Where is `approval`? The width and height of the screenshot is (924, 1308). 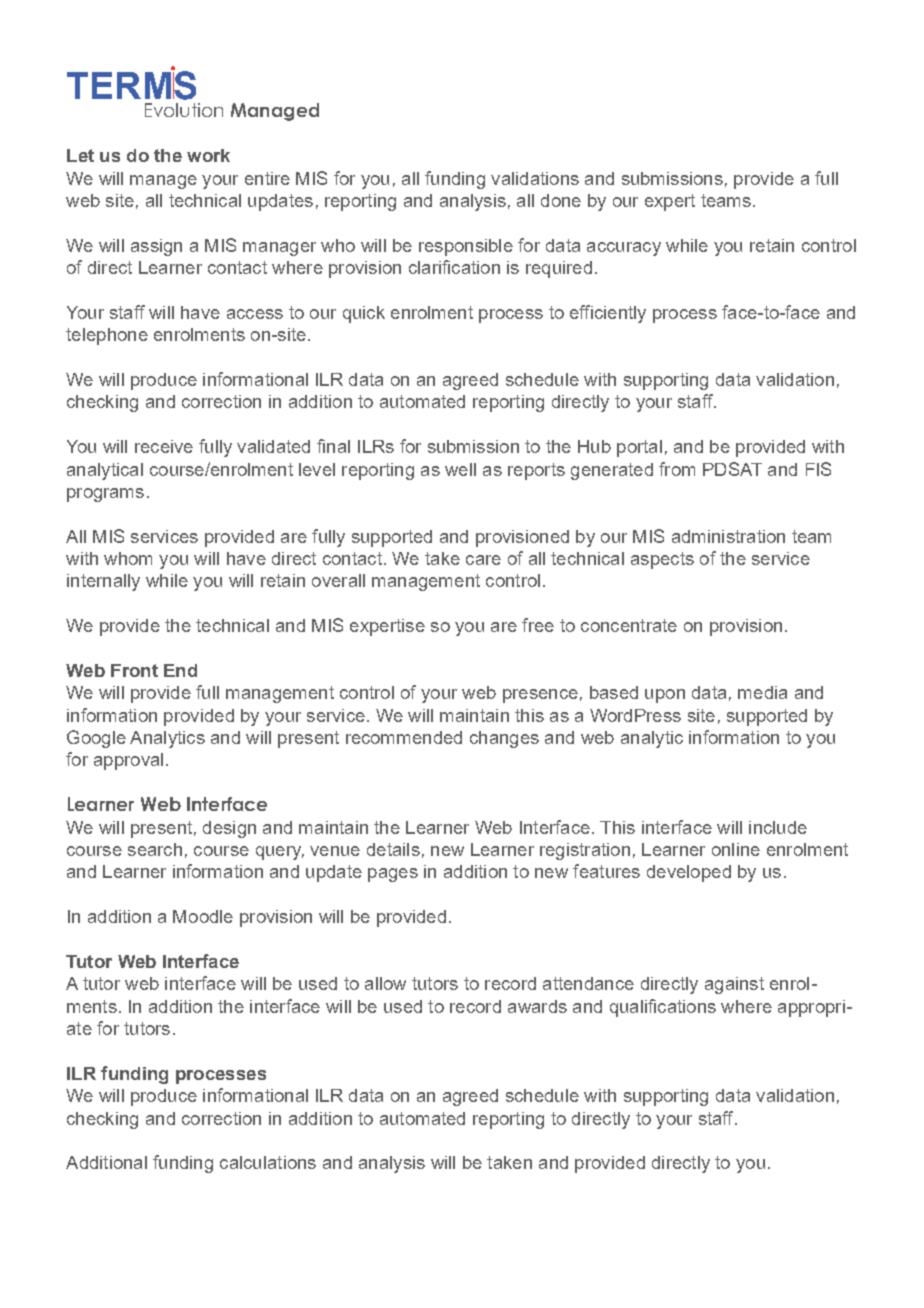 approval is located at coordinates (128, 761).
